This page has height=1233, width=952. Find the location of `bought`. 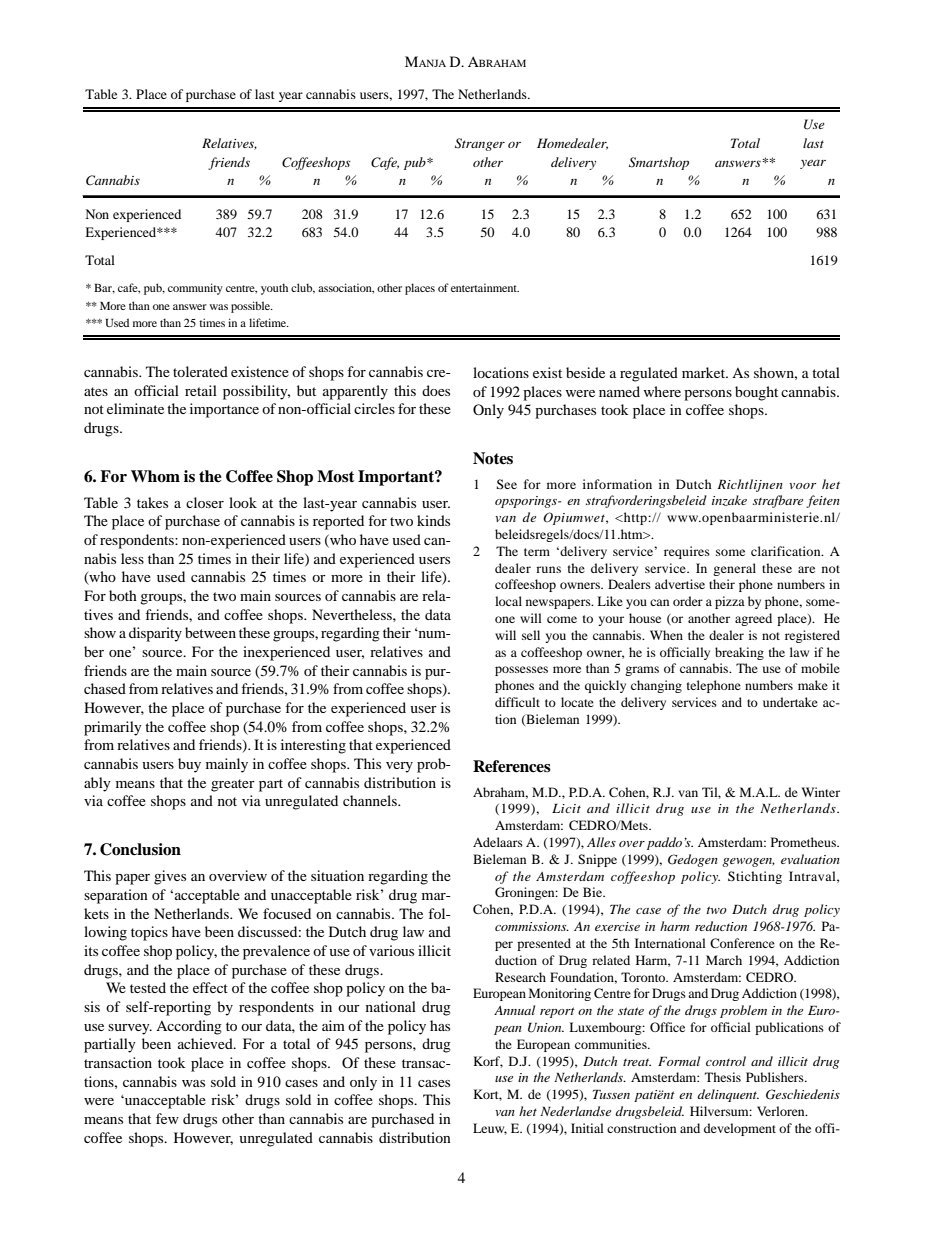

bought is located at coordinates (756, 393).
